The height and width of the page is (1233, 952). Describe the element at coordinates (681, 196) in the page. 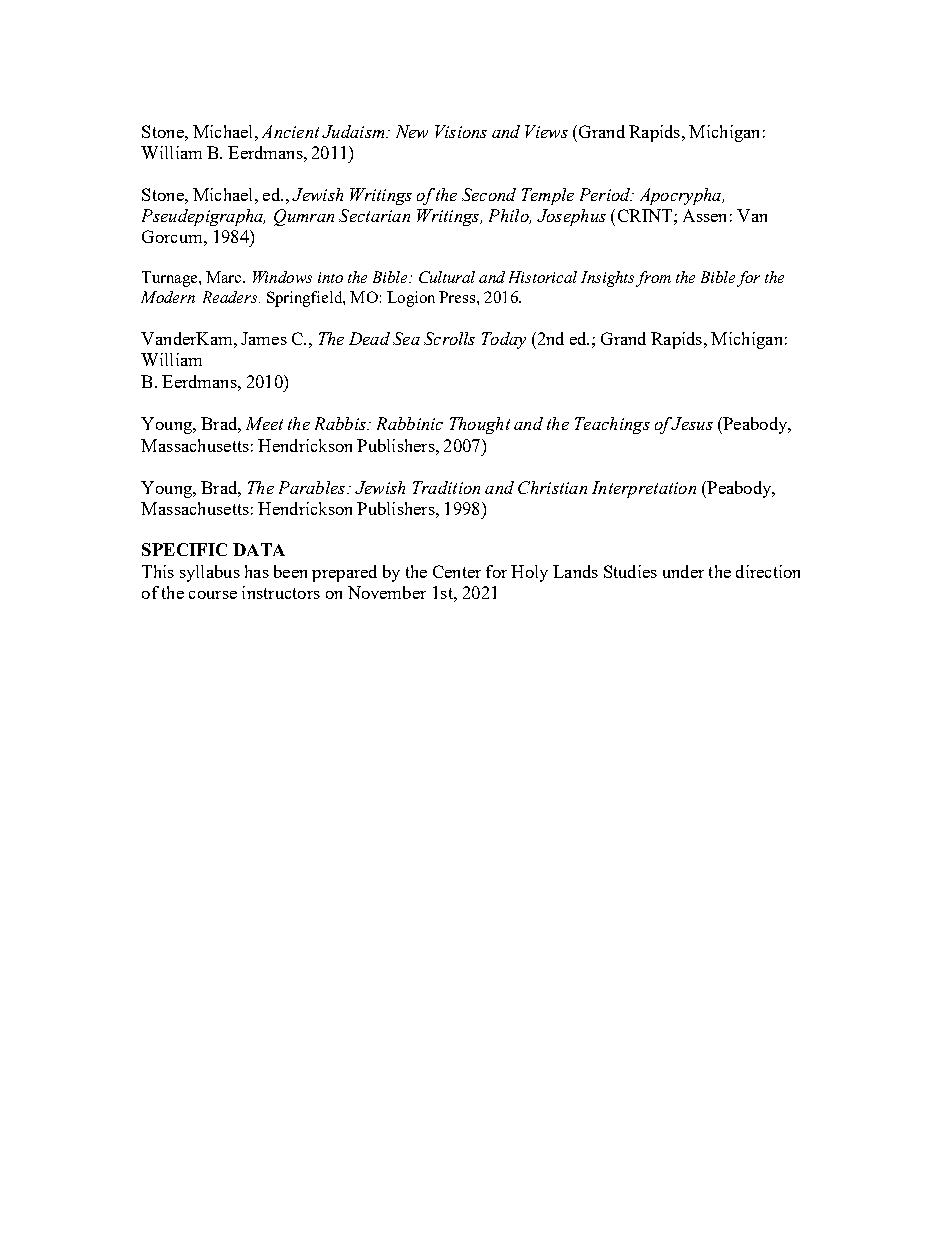

I see `Apocrypha` at that location.
